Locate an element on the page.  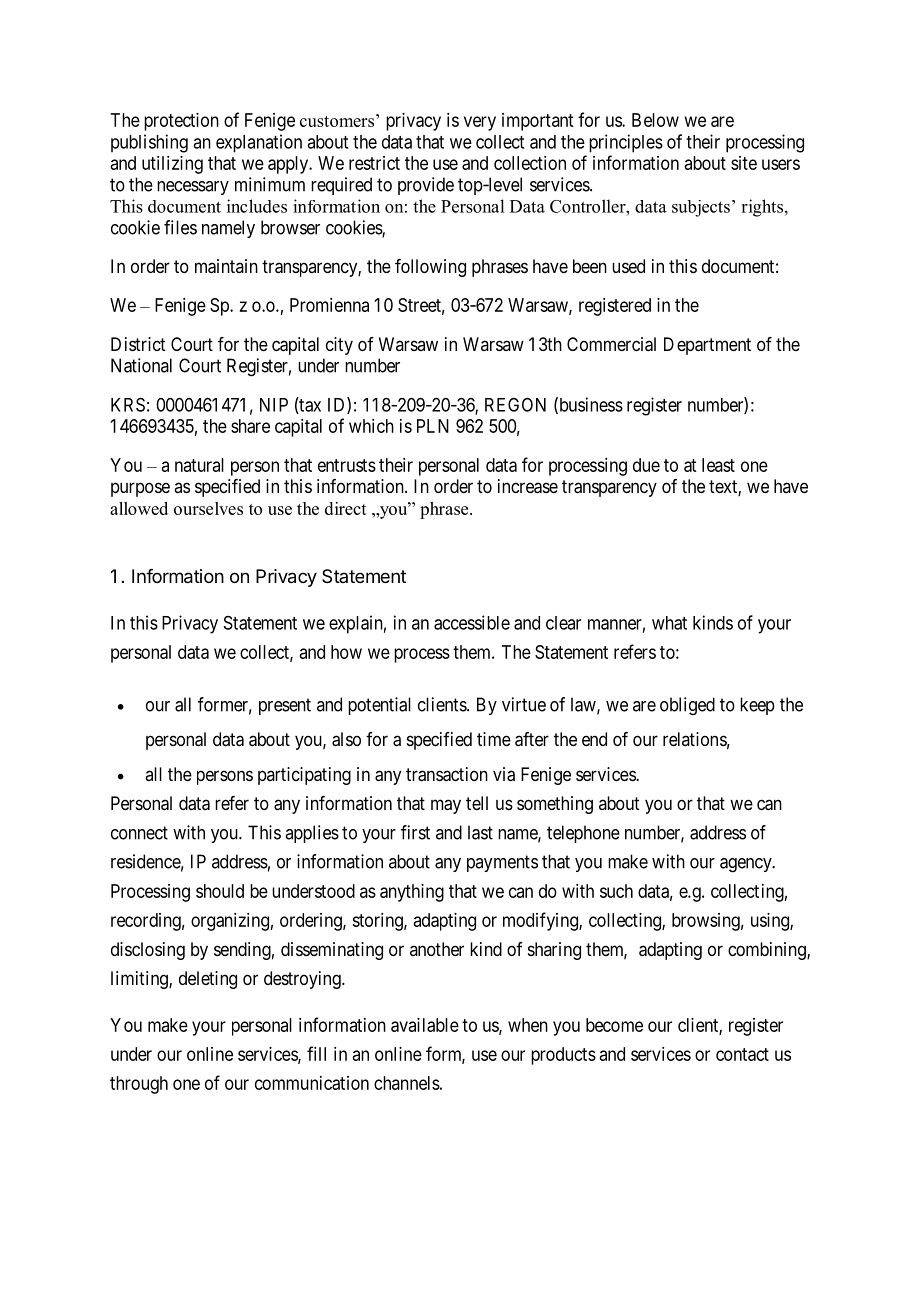
contact is located at coordinates (742, 1054).
